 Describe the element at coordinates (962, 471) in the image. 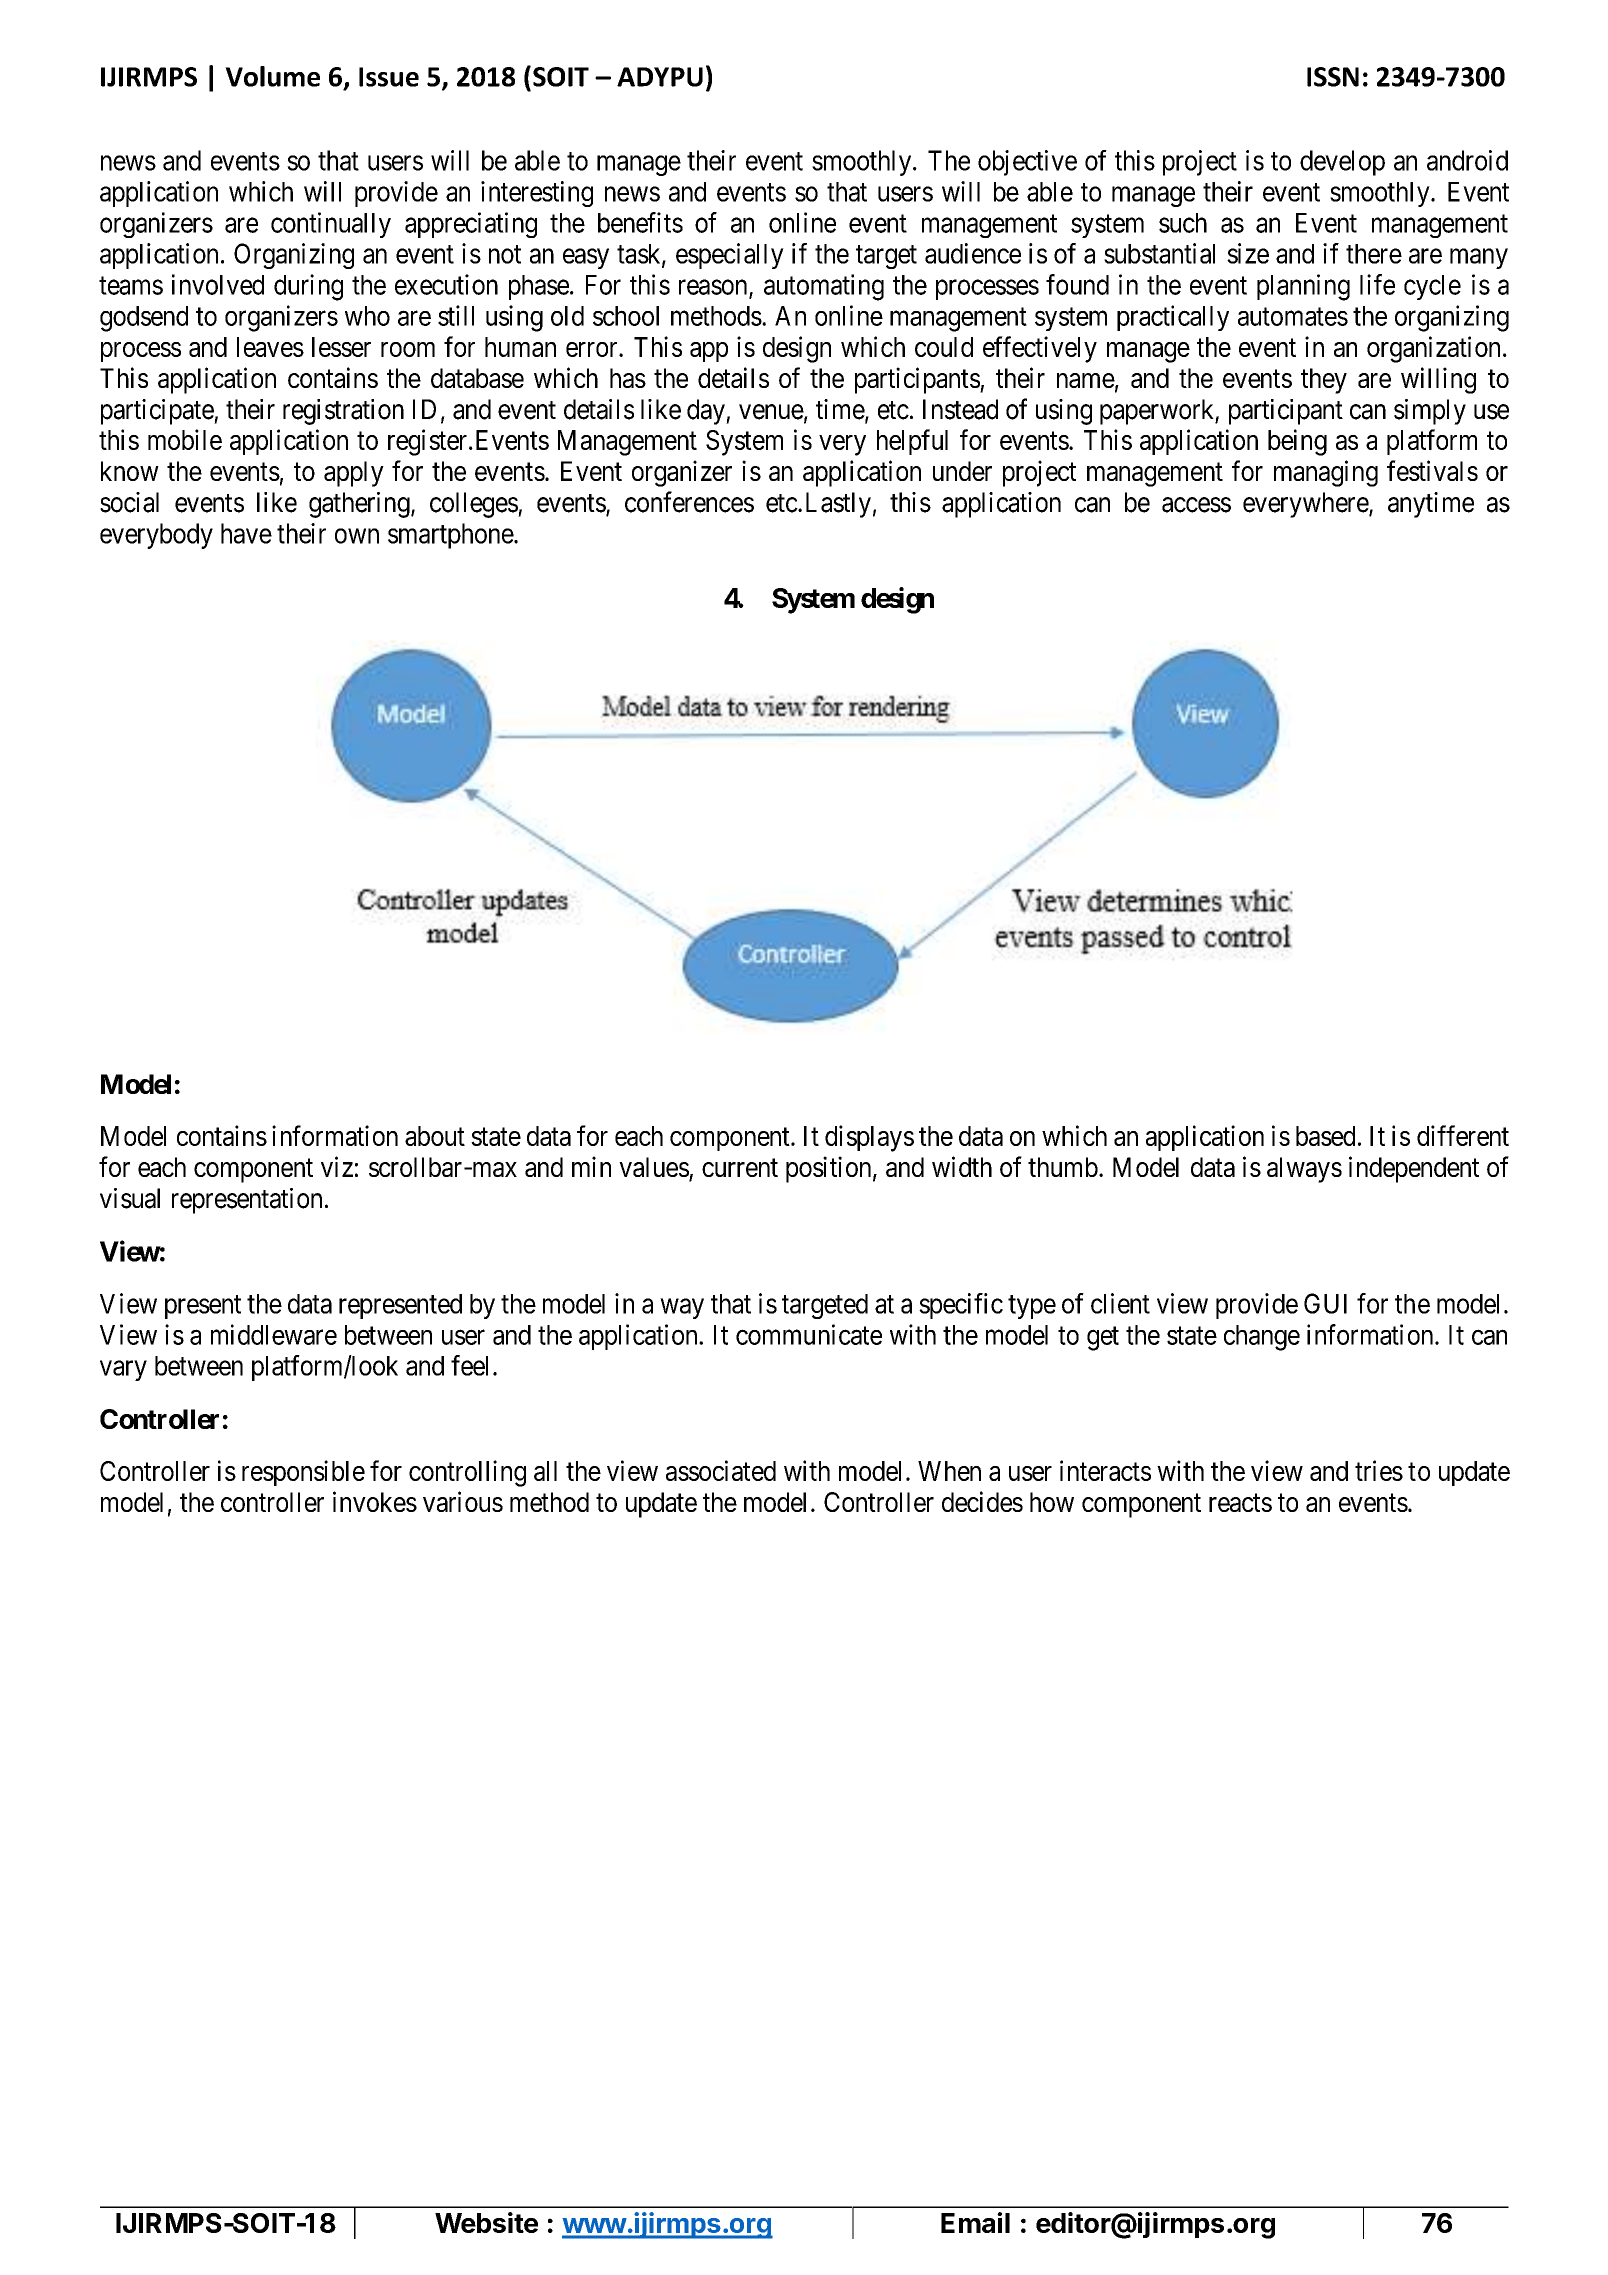

I see `under` at that location.
